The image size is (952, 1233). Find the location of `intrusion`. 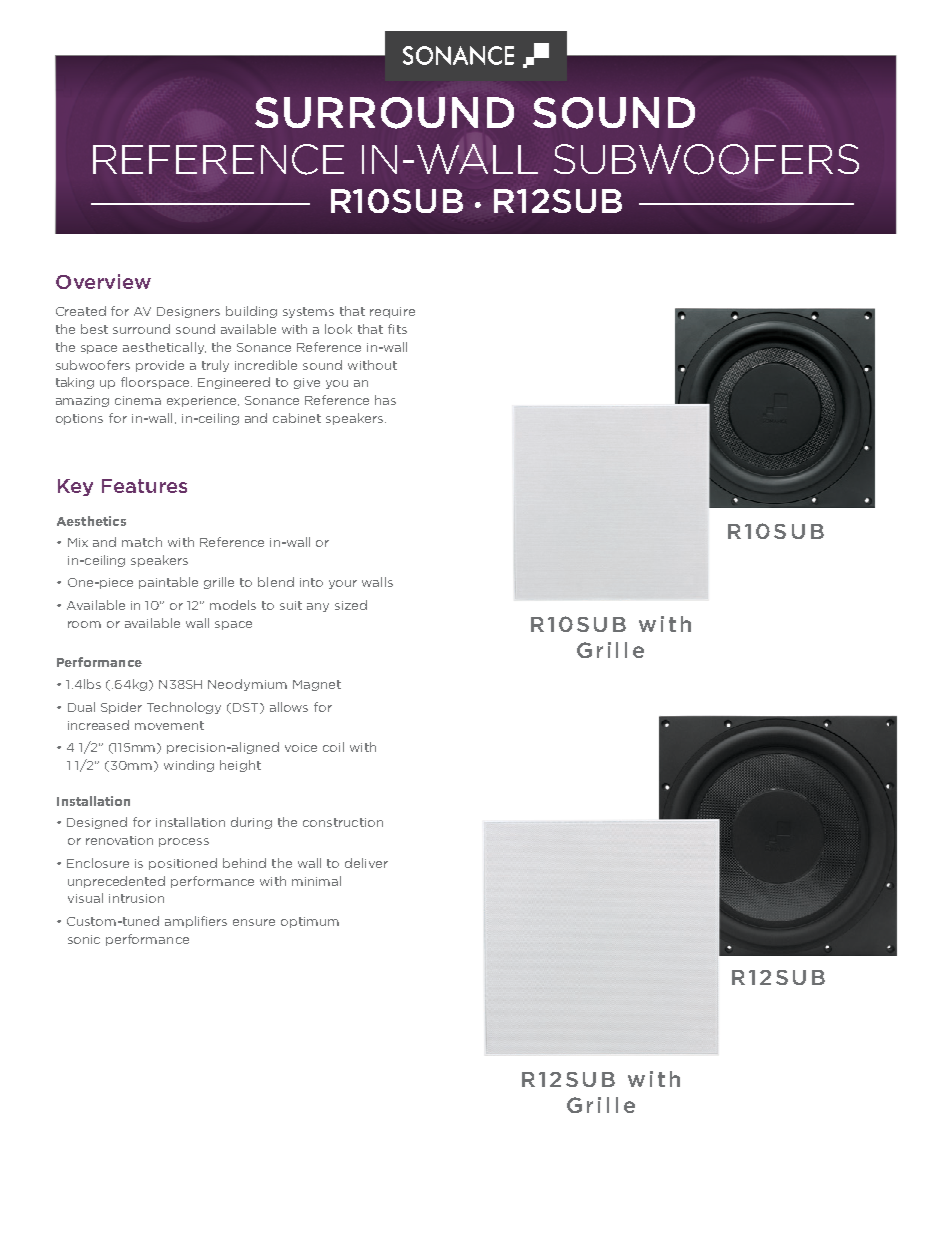

intrusion is located at coordinates (136, 898).
